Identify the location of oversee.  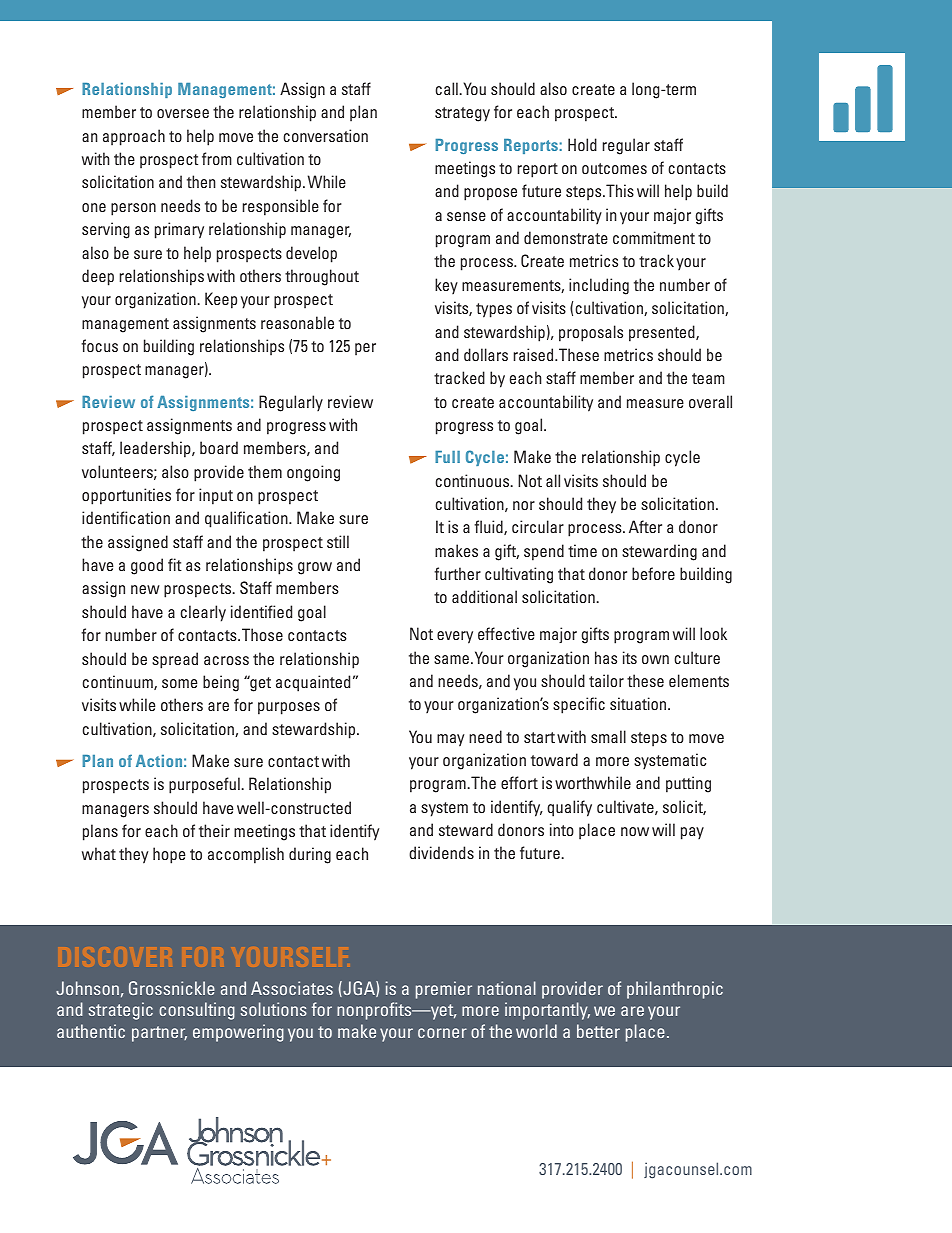
(183, 113).
